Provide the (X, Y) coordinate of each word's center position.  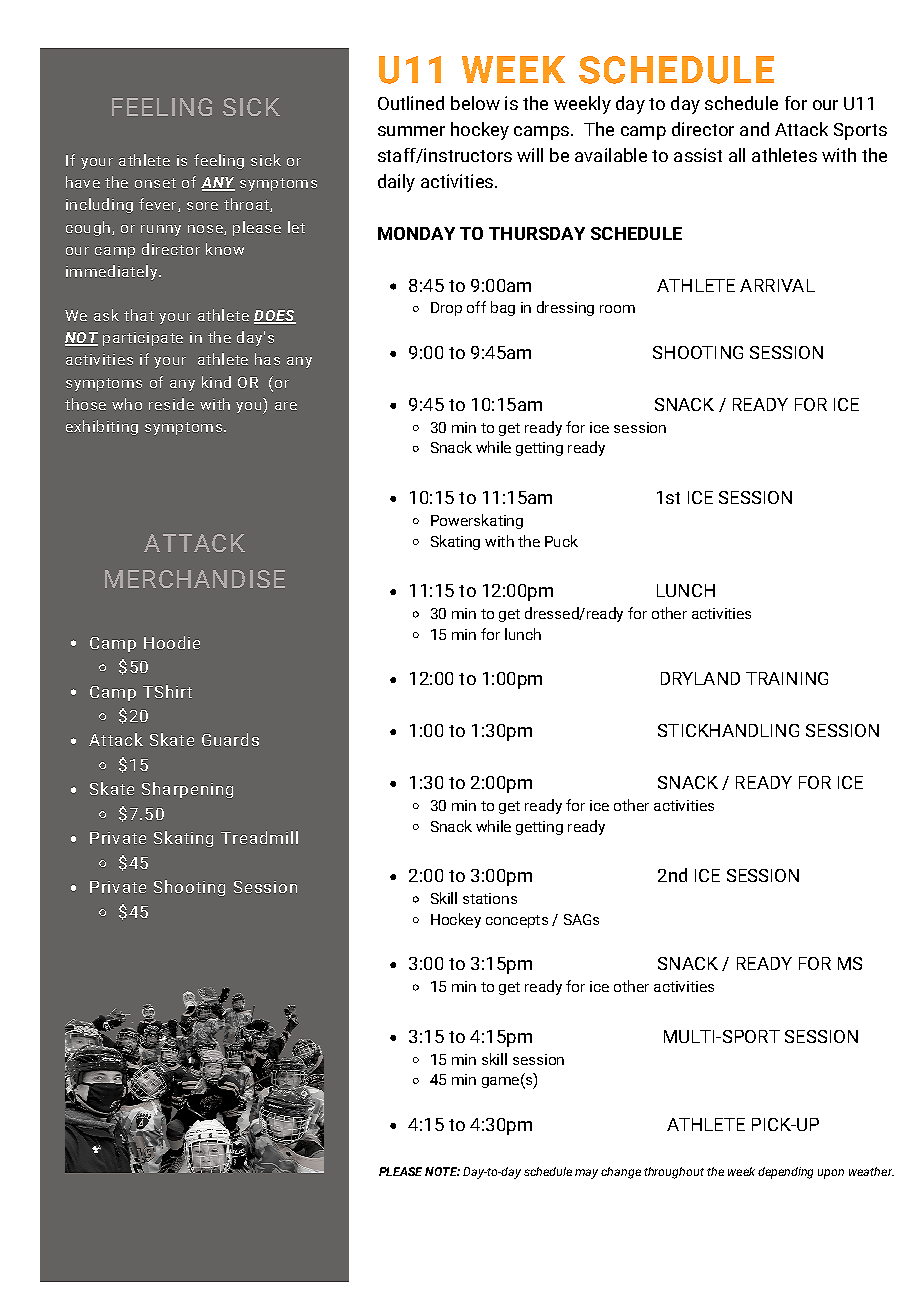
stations (490, 898)
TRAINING (787, 678)
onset (155, 183)
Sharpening (187, 790)
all (737, 155)
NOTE (442, 1171)
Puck (561, 541)
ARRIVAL (777, 285)
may (586, 1174)
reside (171, 404)
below (475, 103)
